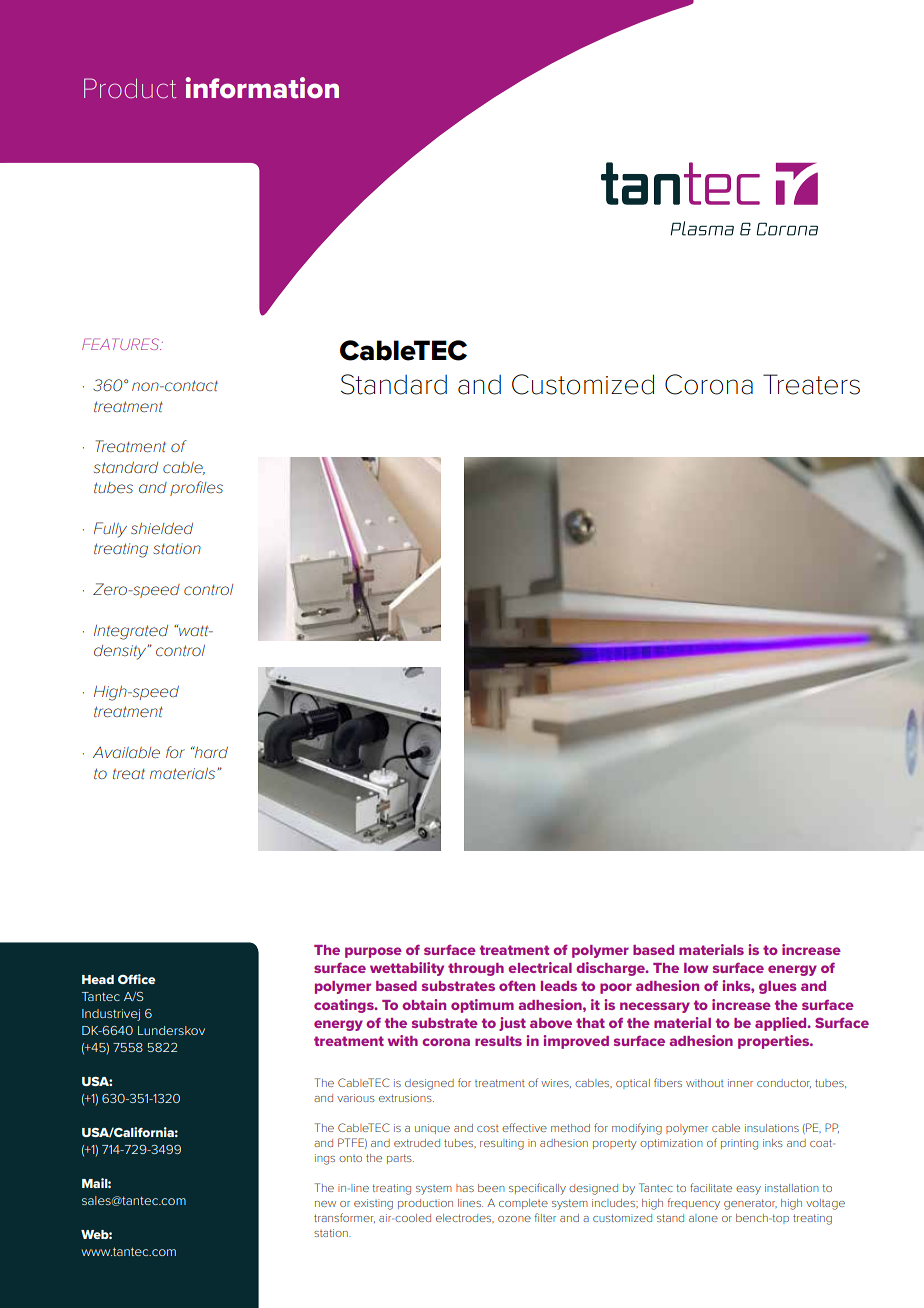 This page has height=1308, width=924. What do you see at coordinates (778, 987) in the page?
I see `glues` at bounding box center [778, 987].
